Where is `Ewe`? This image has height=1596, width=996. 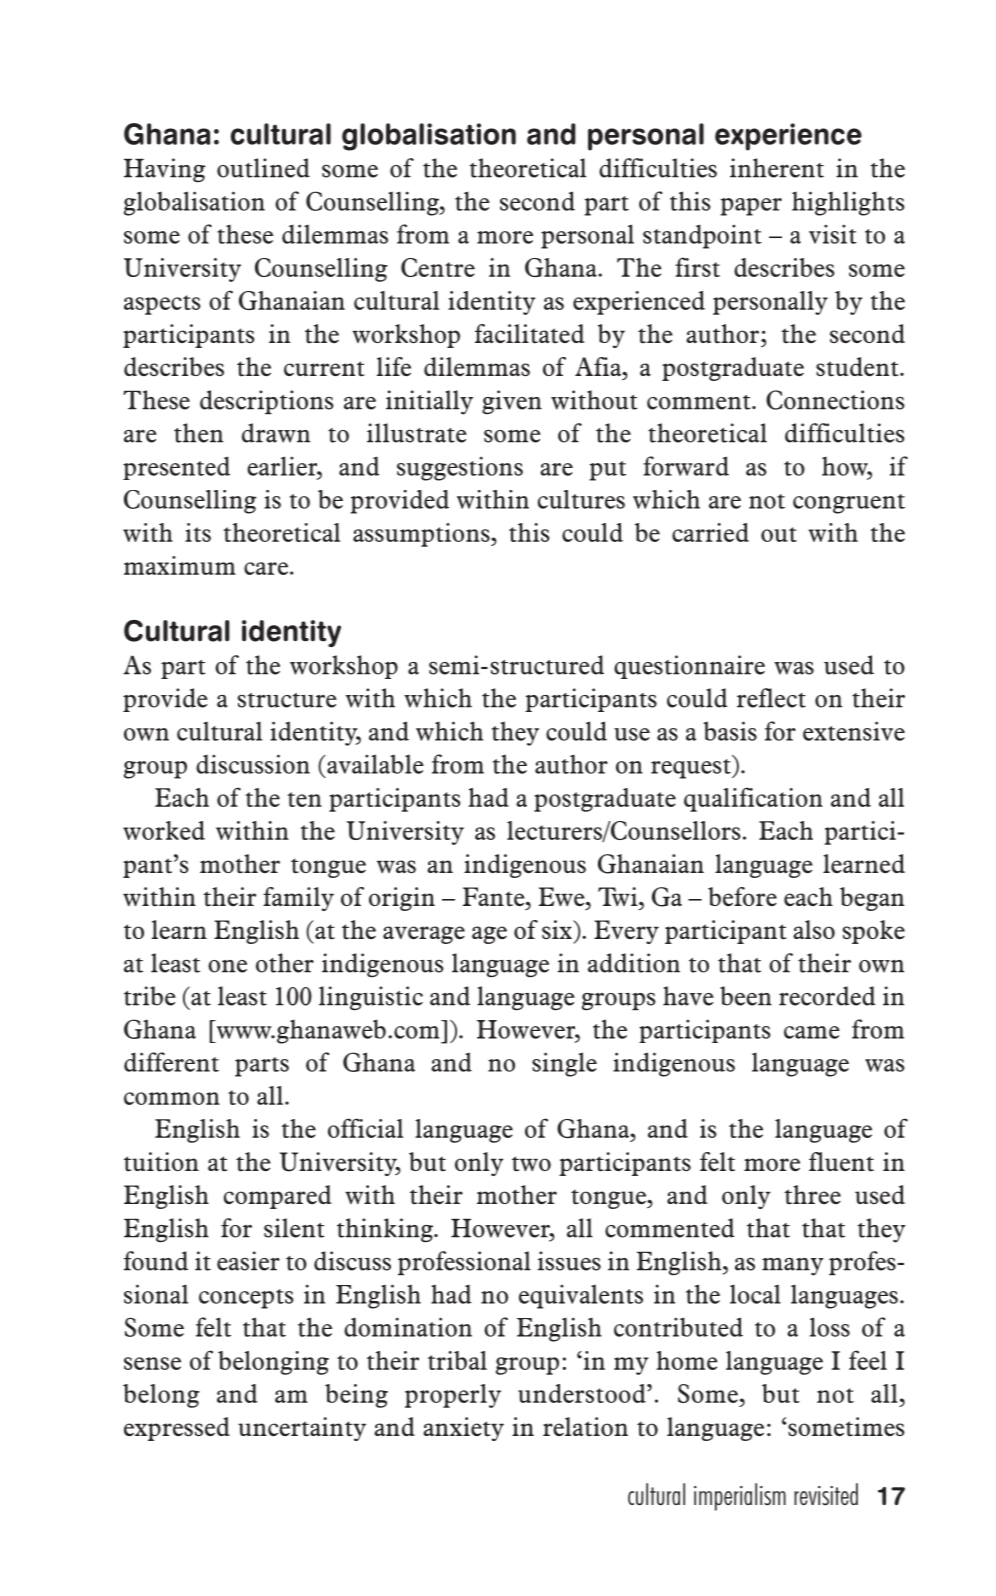 Ewe is located at coordinates (563, 897).
